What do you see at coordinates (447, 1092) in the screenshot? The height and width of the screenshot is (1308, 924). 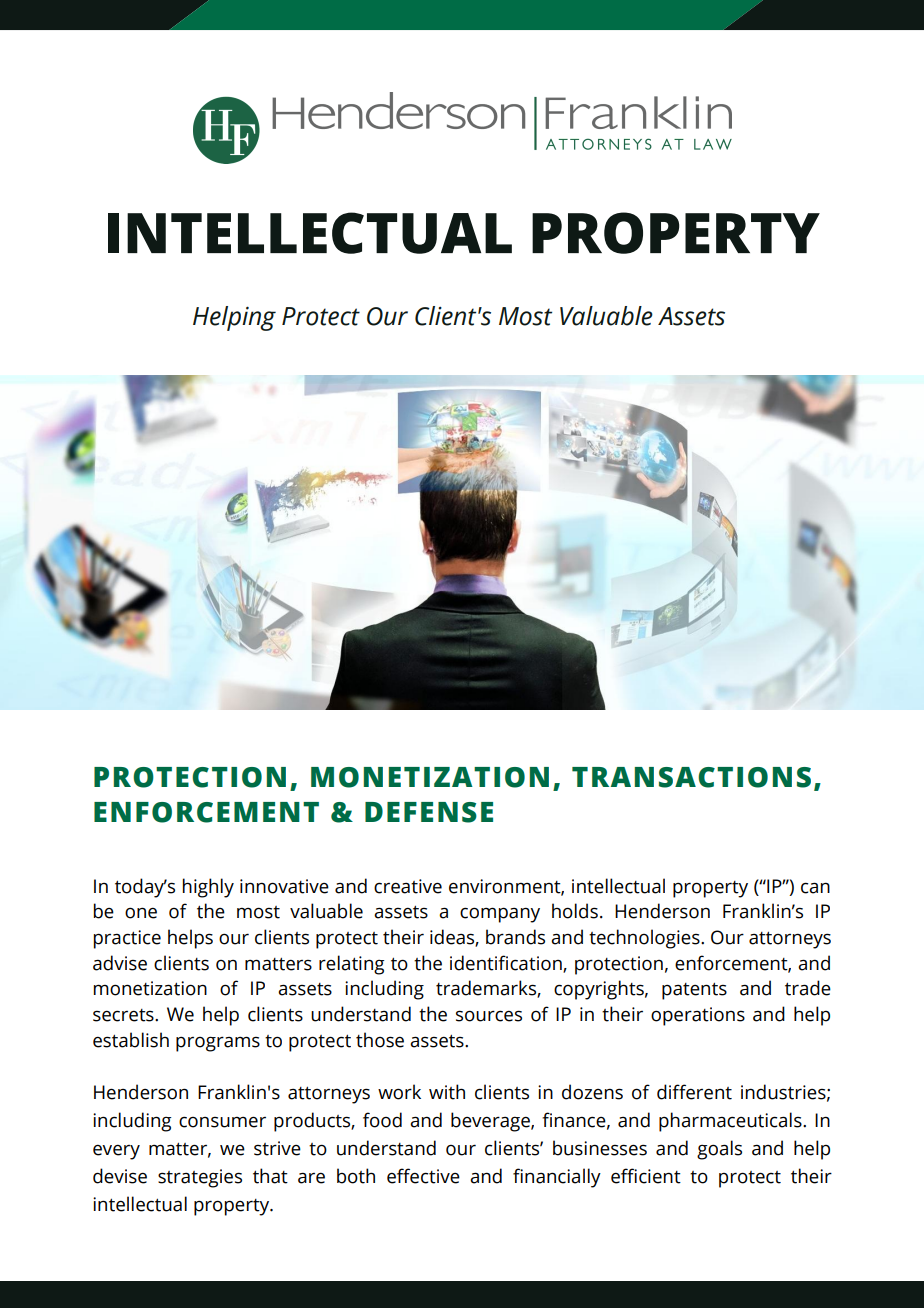 I see `with` at bounding box center [447, 1092].
